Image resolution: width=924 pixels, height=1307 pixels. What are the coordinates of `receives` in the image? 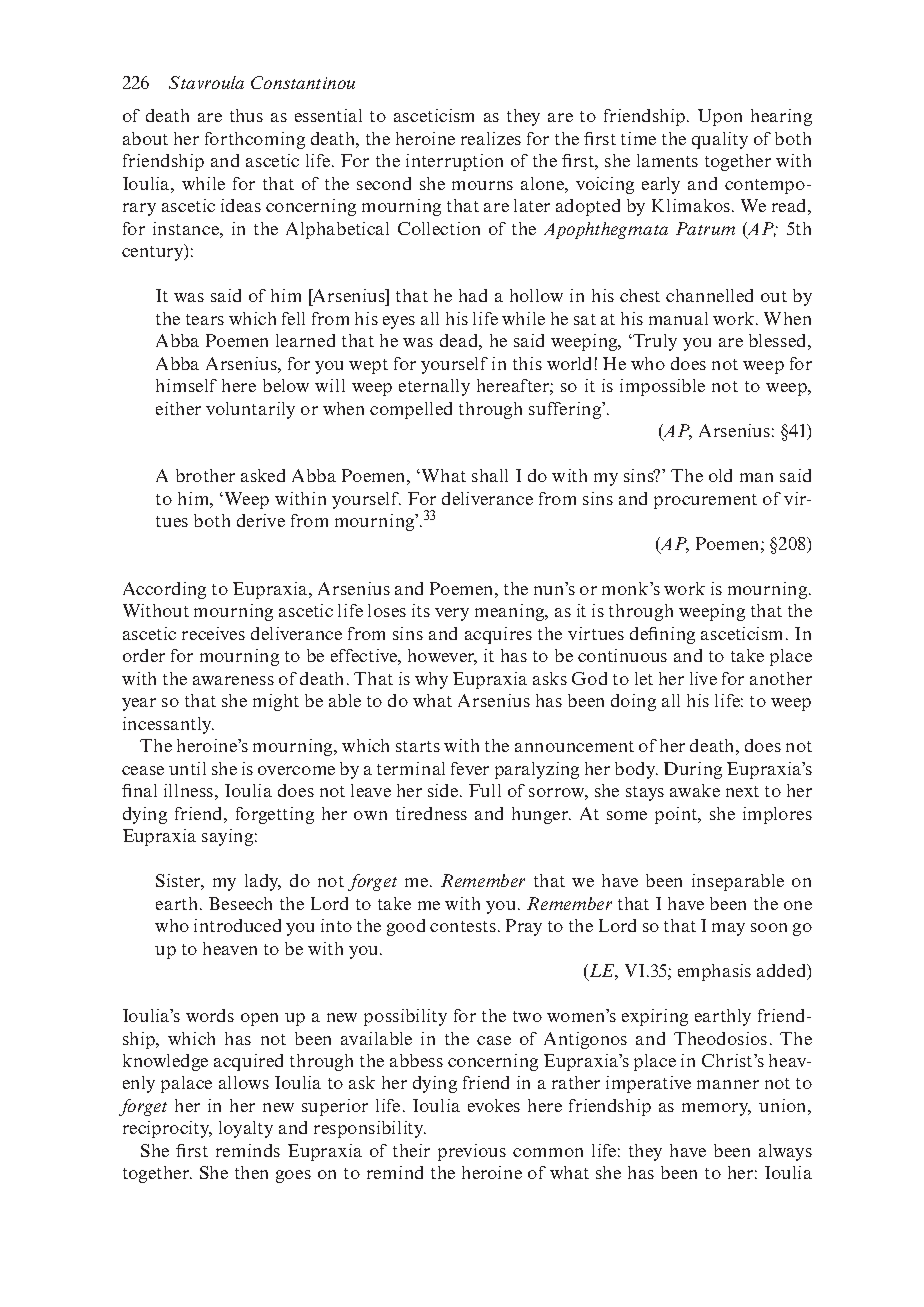 It's located at (213, 633).
